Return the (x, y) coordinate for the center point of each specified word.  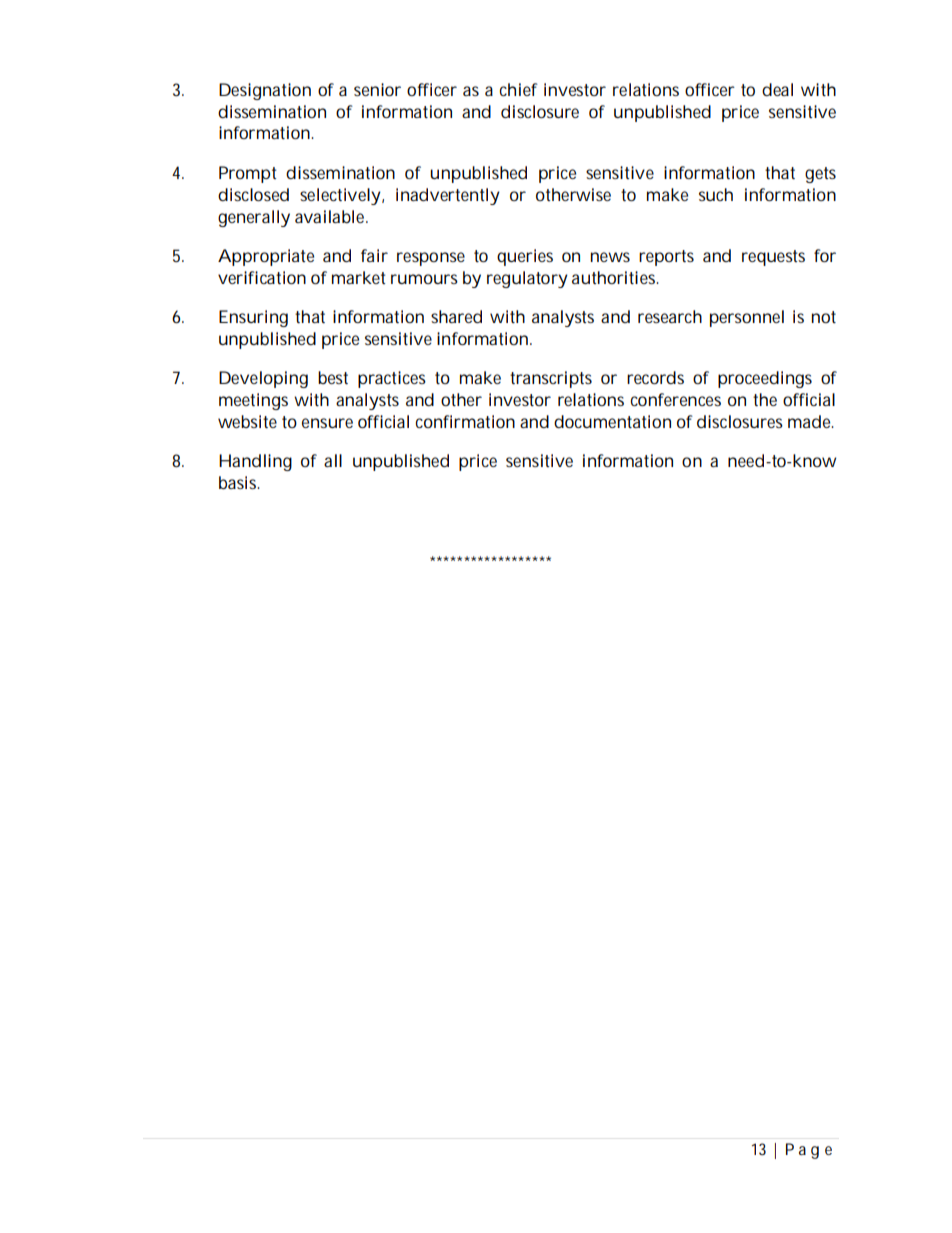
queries (525, 257)
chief (518, 89)
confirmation (465, 421)
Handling (255, 462)
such (716, 194)
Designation (265, 91)
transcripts (551, 379)
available (331, 216)
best (333, 377)
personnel (747, 318)
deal (777, 89)
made (811, 421)
